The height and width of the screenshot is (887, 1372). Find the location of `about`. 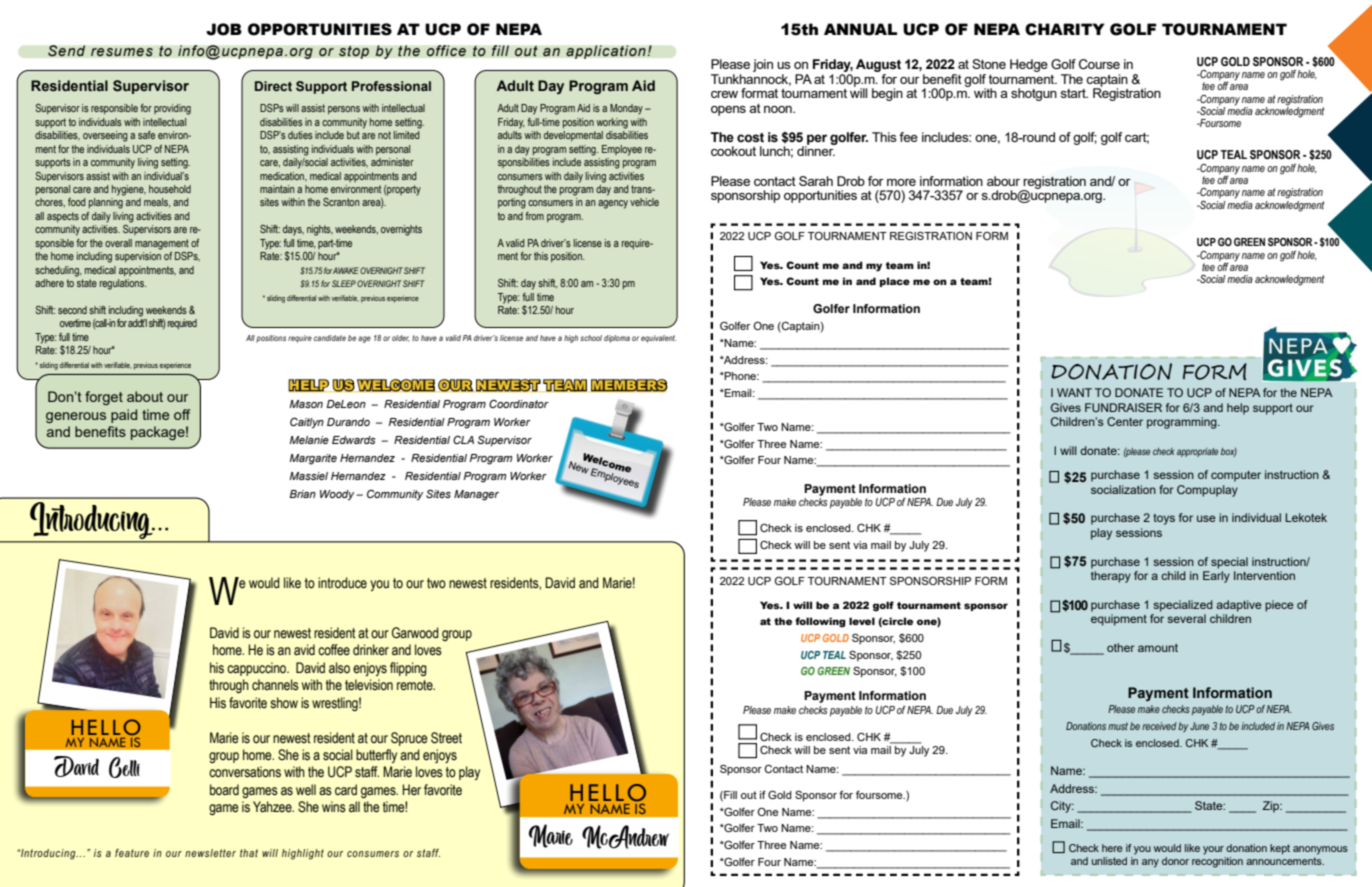

about is located at coordinates (145, 396).
